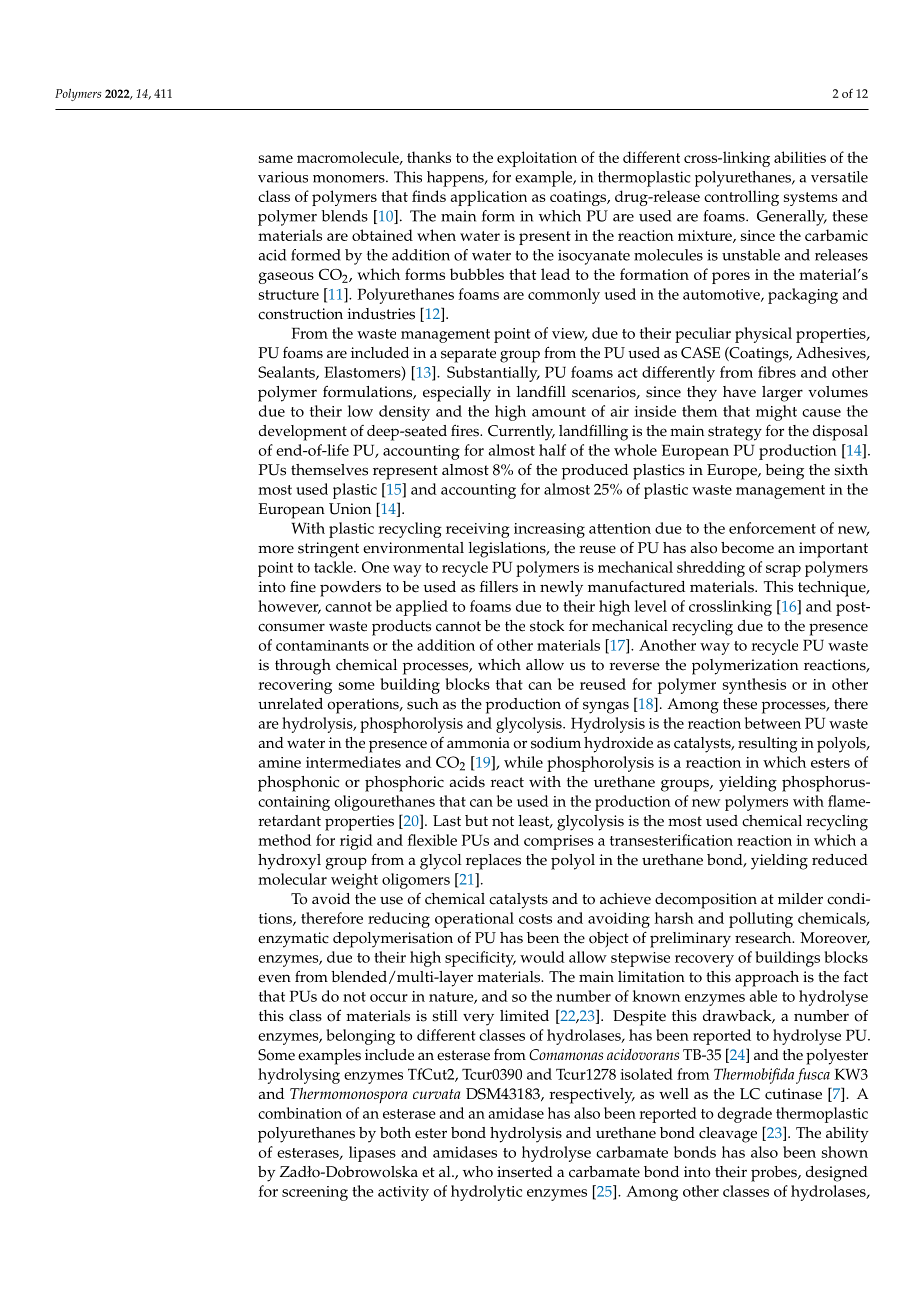 The image size is (924, 1308). Describe the element at coordinates (775, 1174) in the document. I see `probes` at that location.
